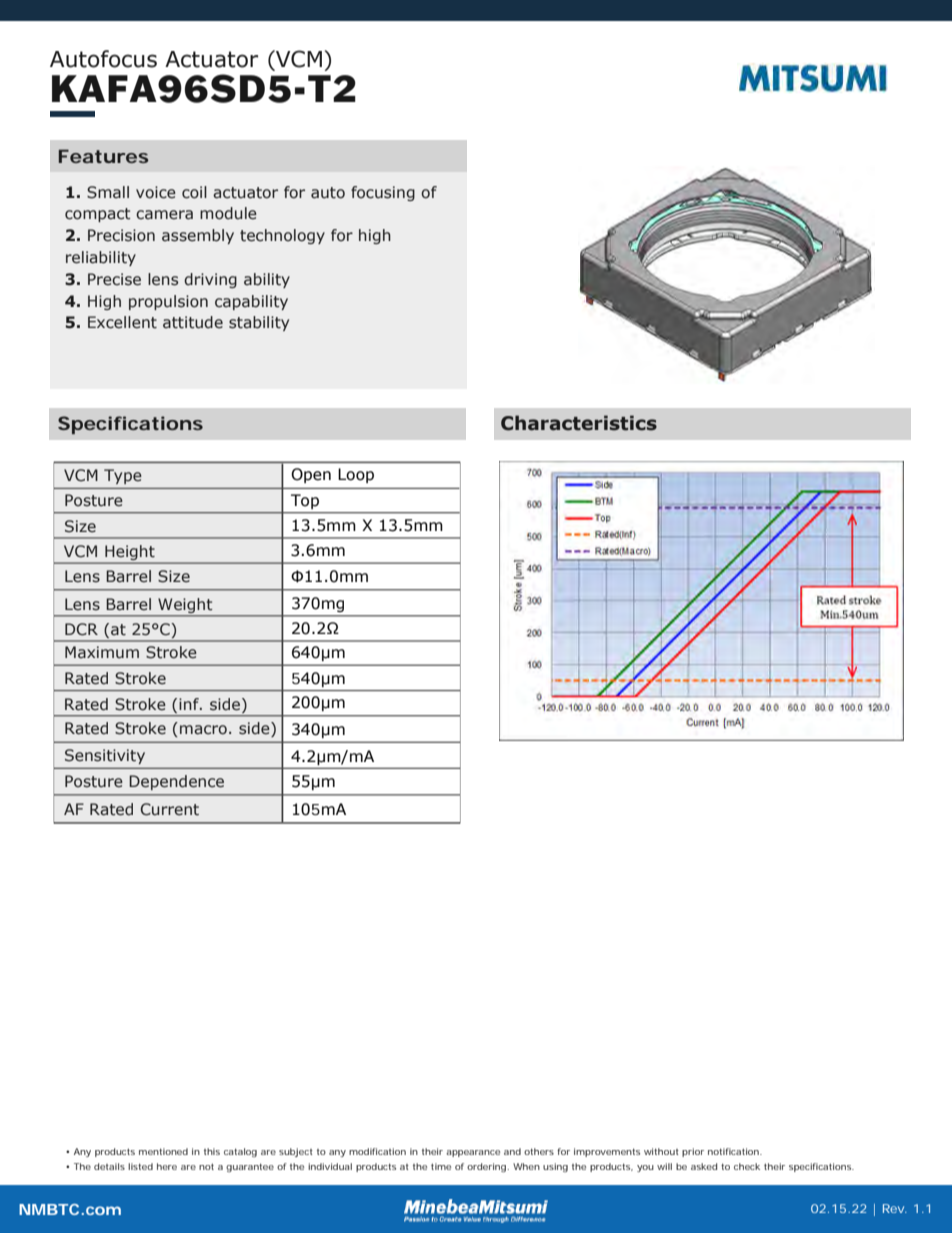 The height and width of the screenshot is (1233, 952). I want to click on macro, so click(203, 730).
